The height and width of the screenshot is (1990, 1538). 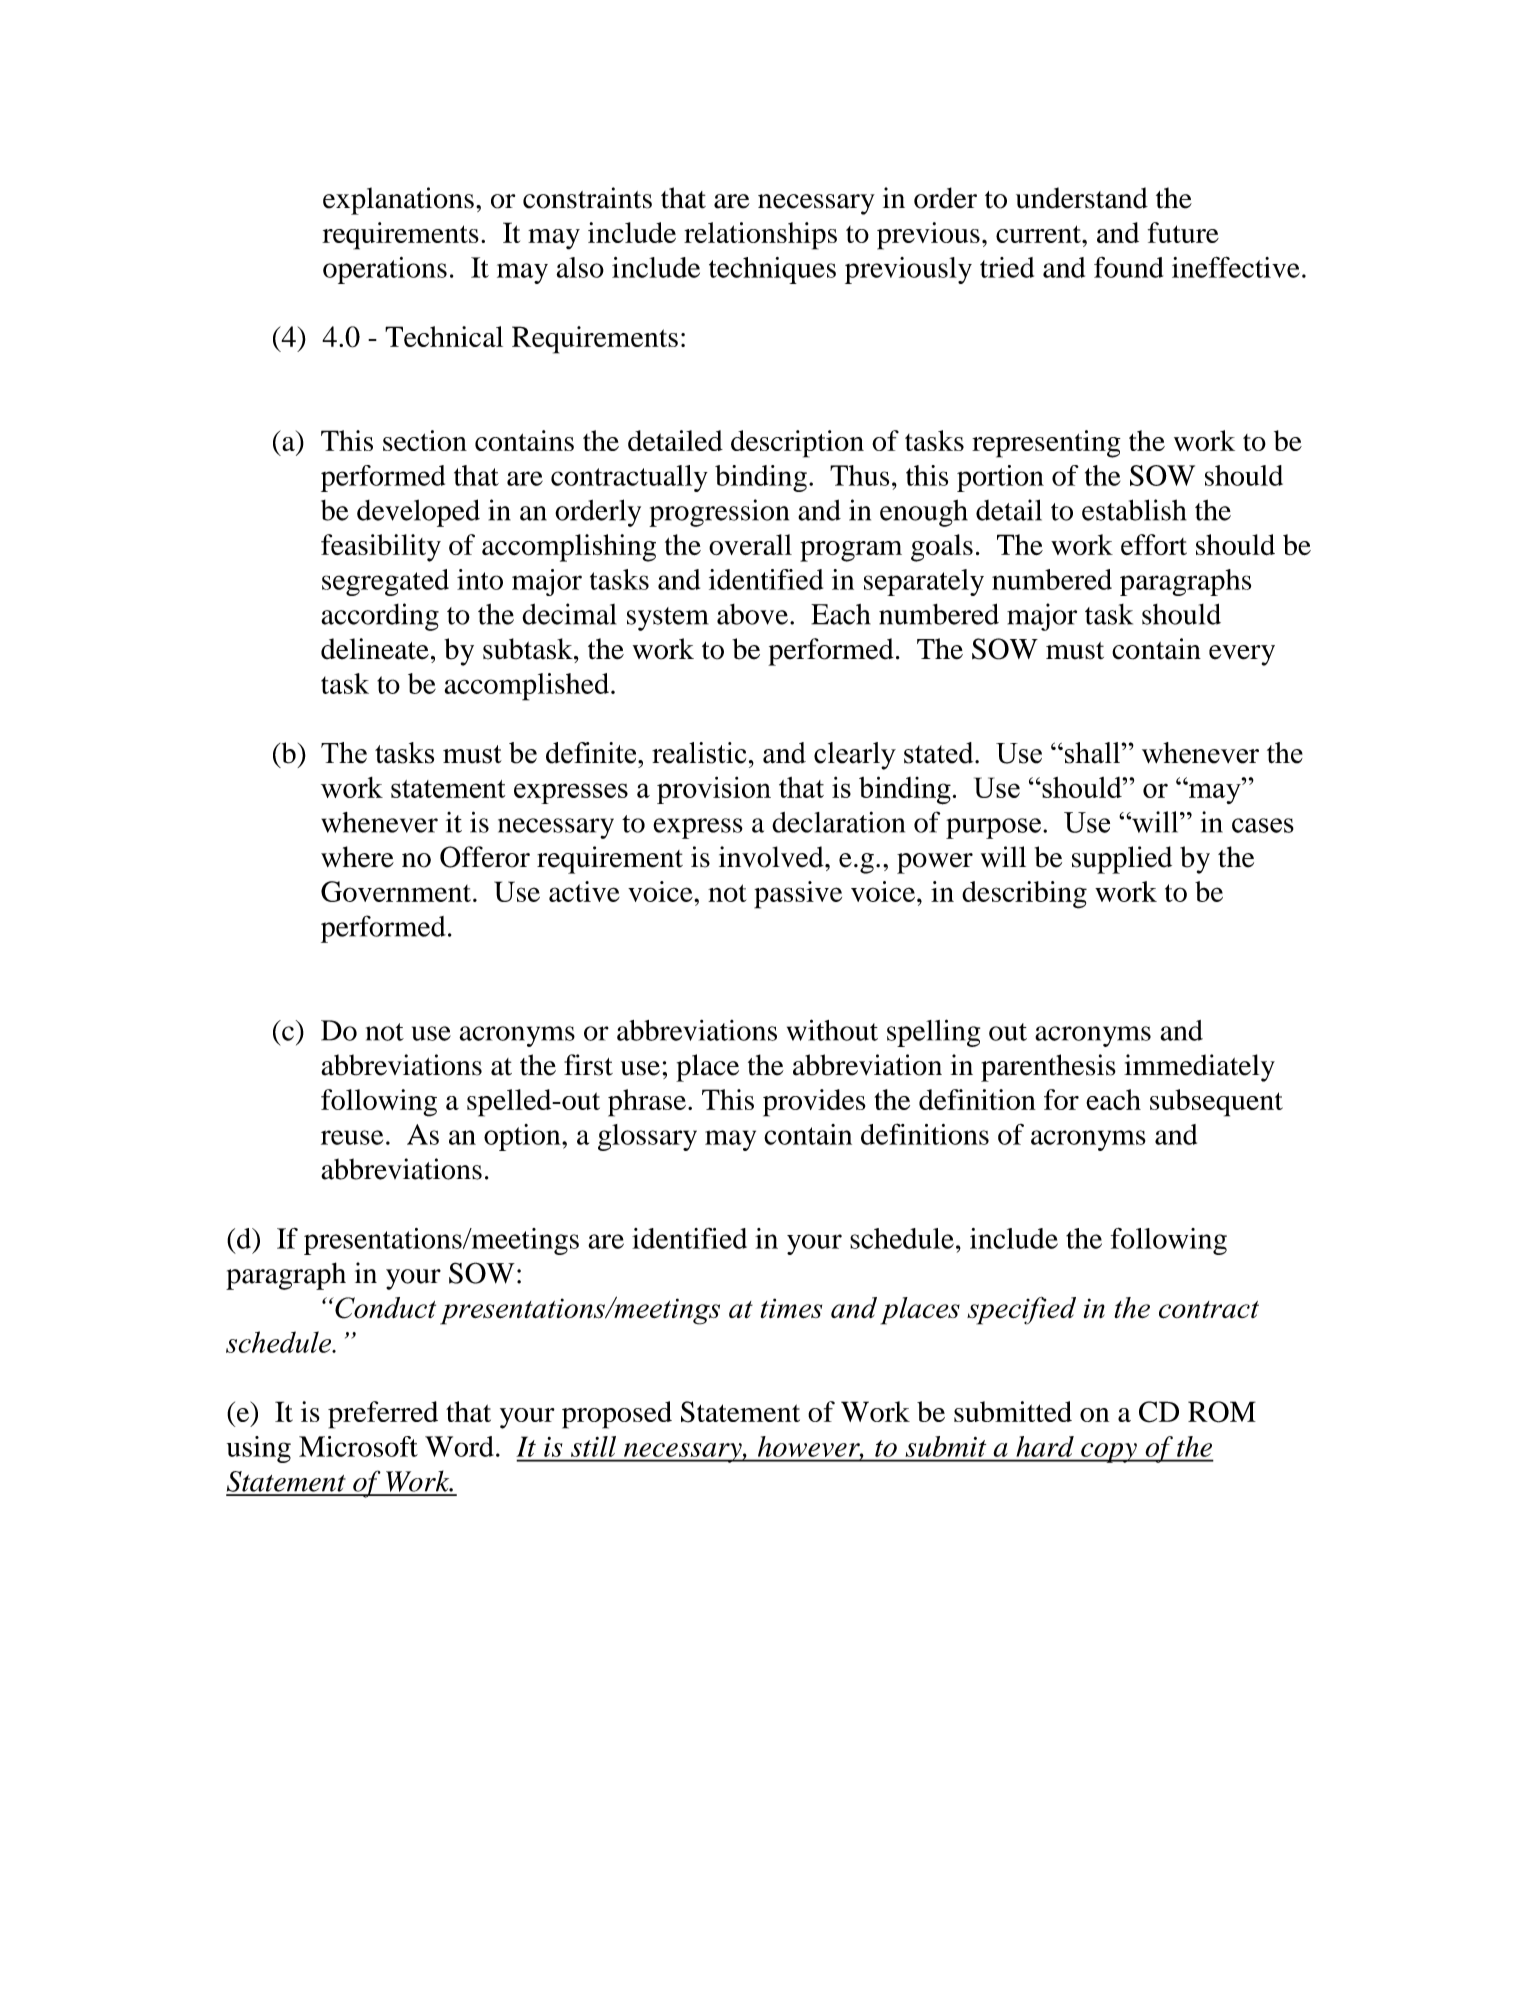 What do you see at coordinates (352, 1137) in the screenshot?
I see `reuse` at bounding box center [352, 1137].
